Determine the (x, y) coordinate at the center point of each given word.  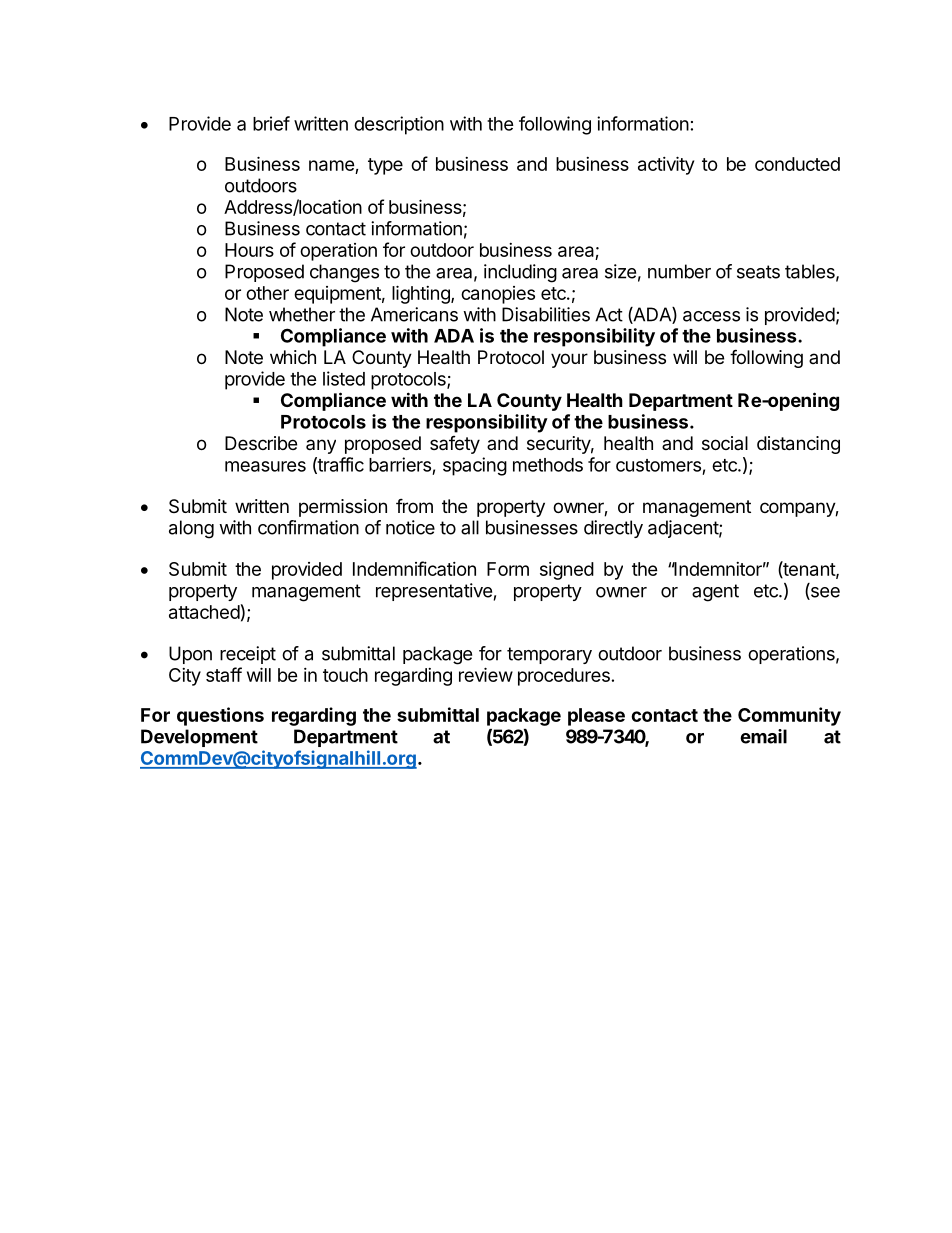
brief (271, 123)
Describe (261, 443)
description (399, 125)
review (486, 674)
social (725, 443)
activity (666, 165)
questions (220, 716)
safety (455, 445)
